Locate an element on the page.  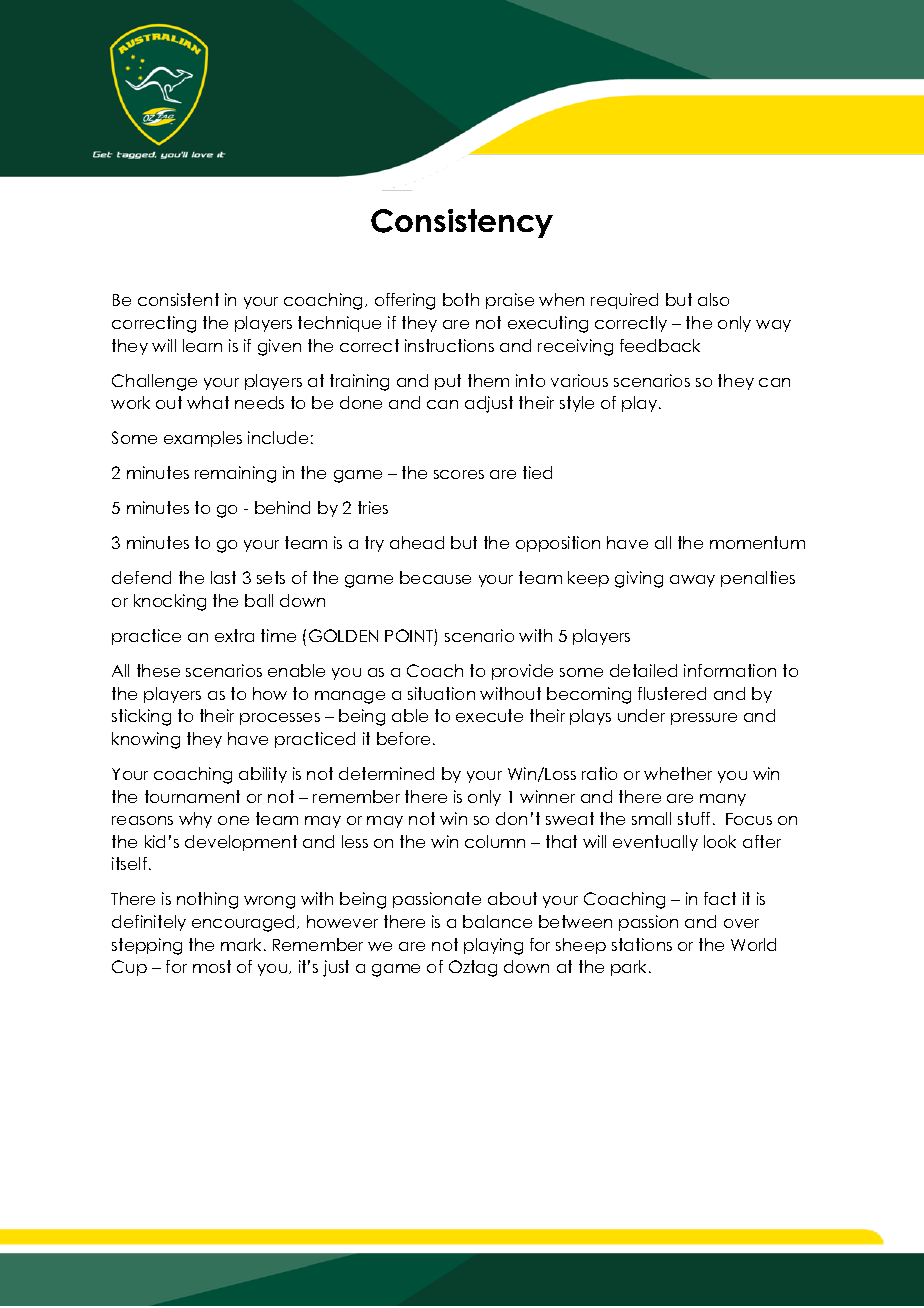
away is located at coordinates (692, 581).
